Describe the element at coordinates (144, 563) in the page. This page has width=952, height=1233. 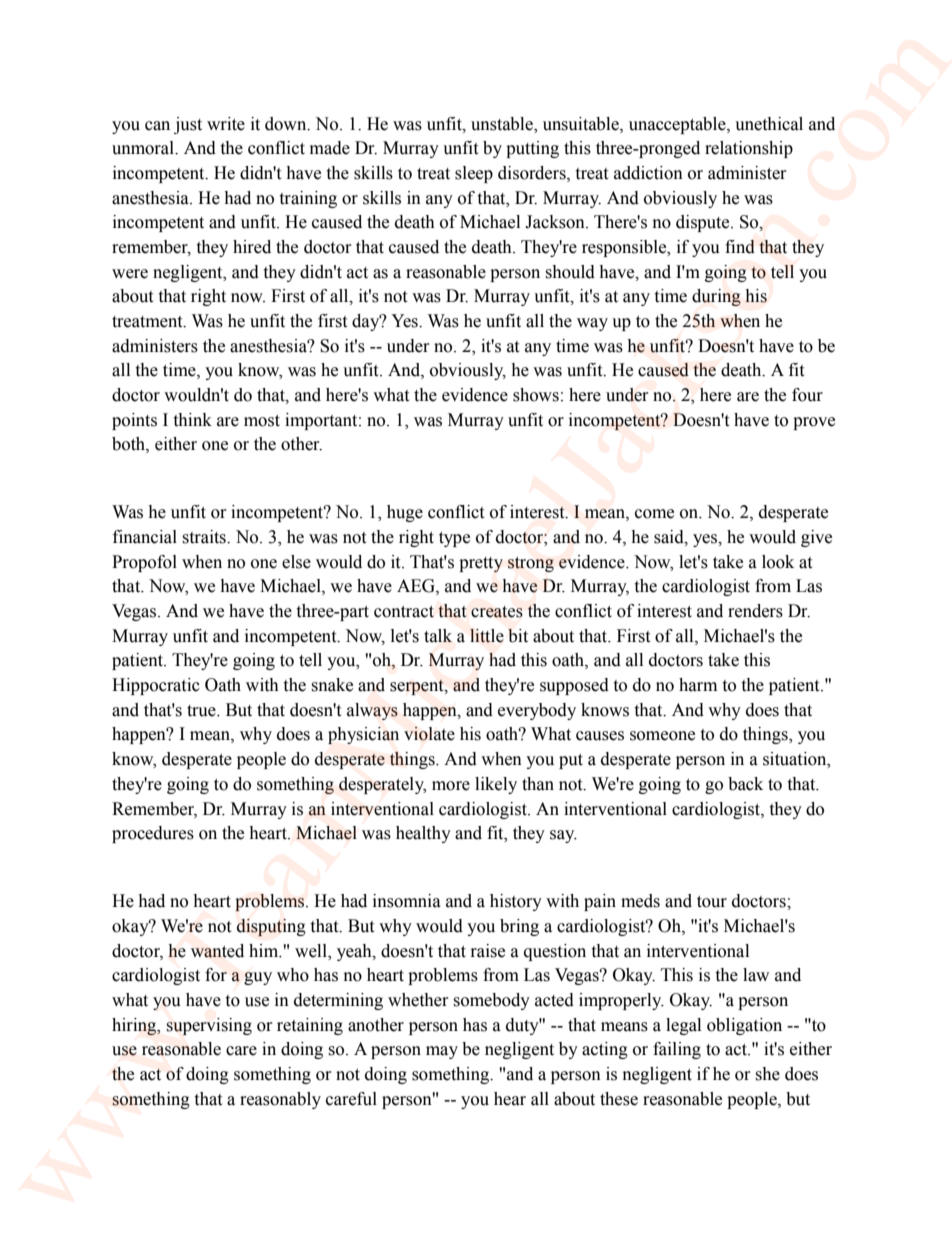
I see `Propofol` at that location.
